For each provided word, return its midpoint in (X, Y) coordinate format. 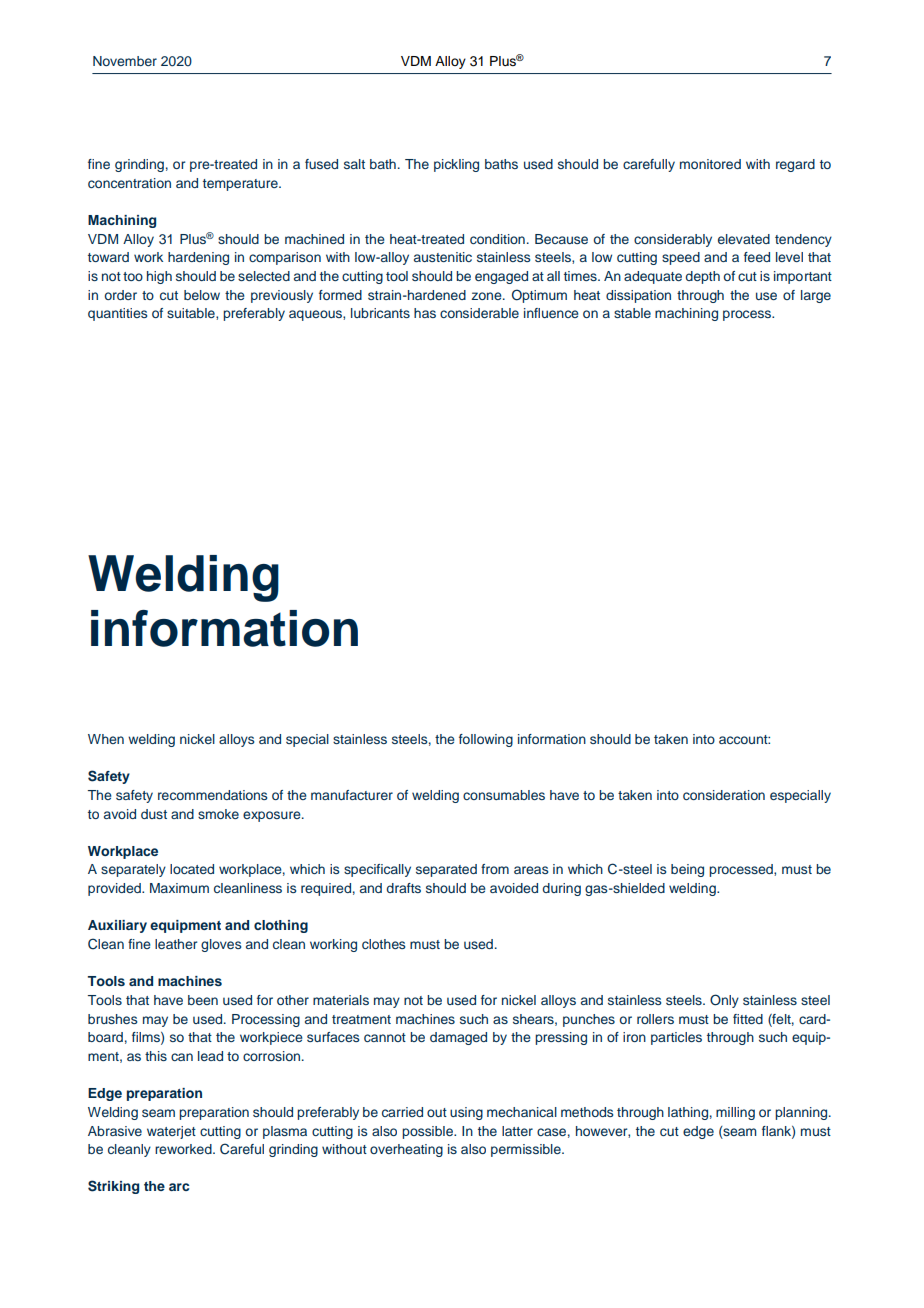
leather (176, 944)
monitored (710, 164)
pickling (456, 165)
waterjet (171, 1132)
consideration (724, 795)
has (425, 313)
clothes (383, 944)
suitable (192, 314)
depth (702, 277)
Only (724, 1001)
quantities (117, 314)
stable (632, 313)
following (486, 740)
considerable (479, 313)
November (125, 61)
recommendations (212, 795)
